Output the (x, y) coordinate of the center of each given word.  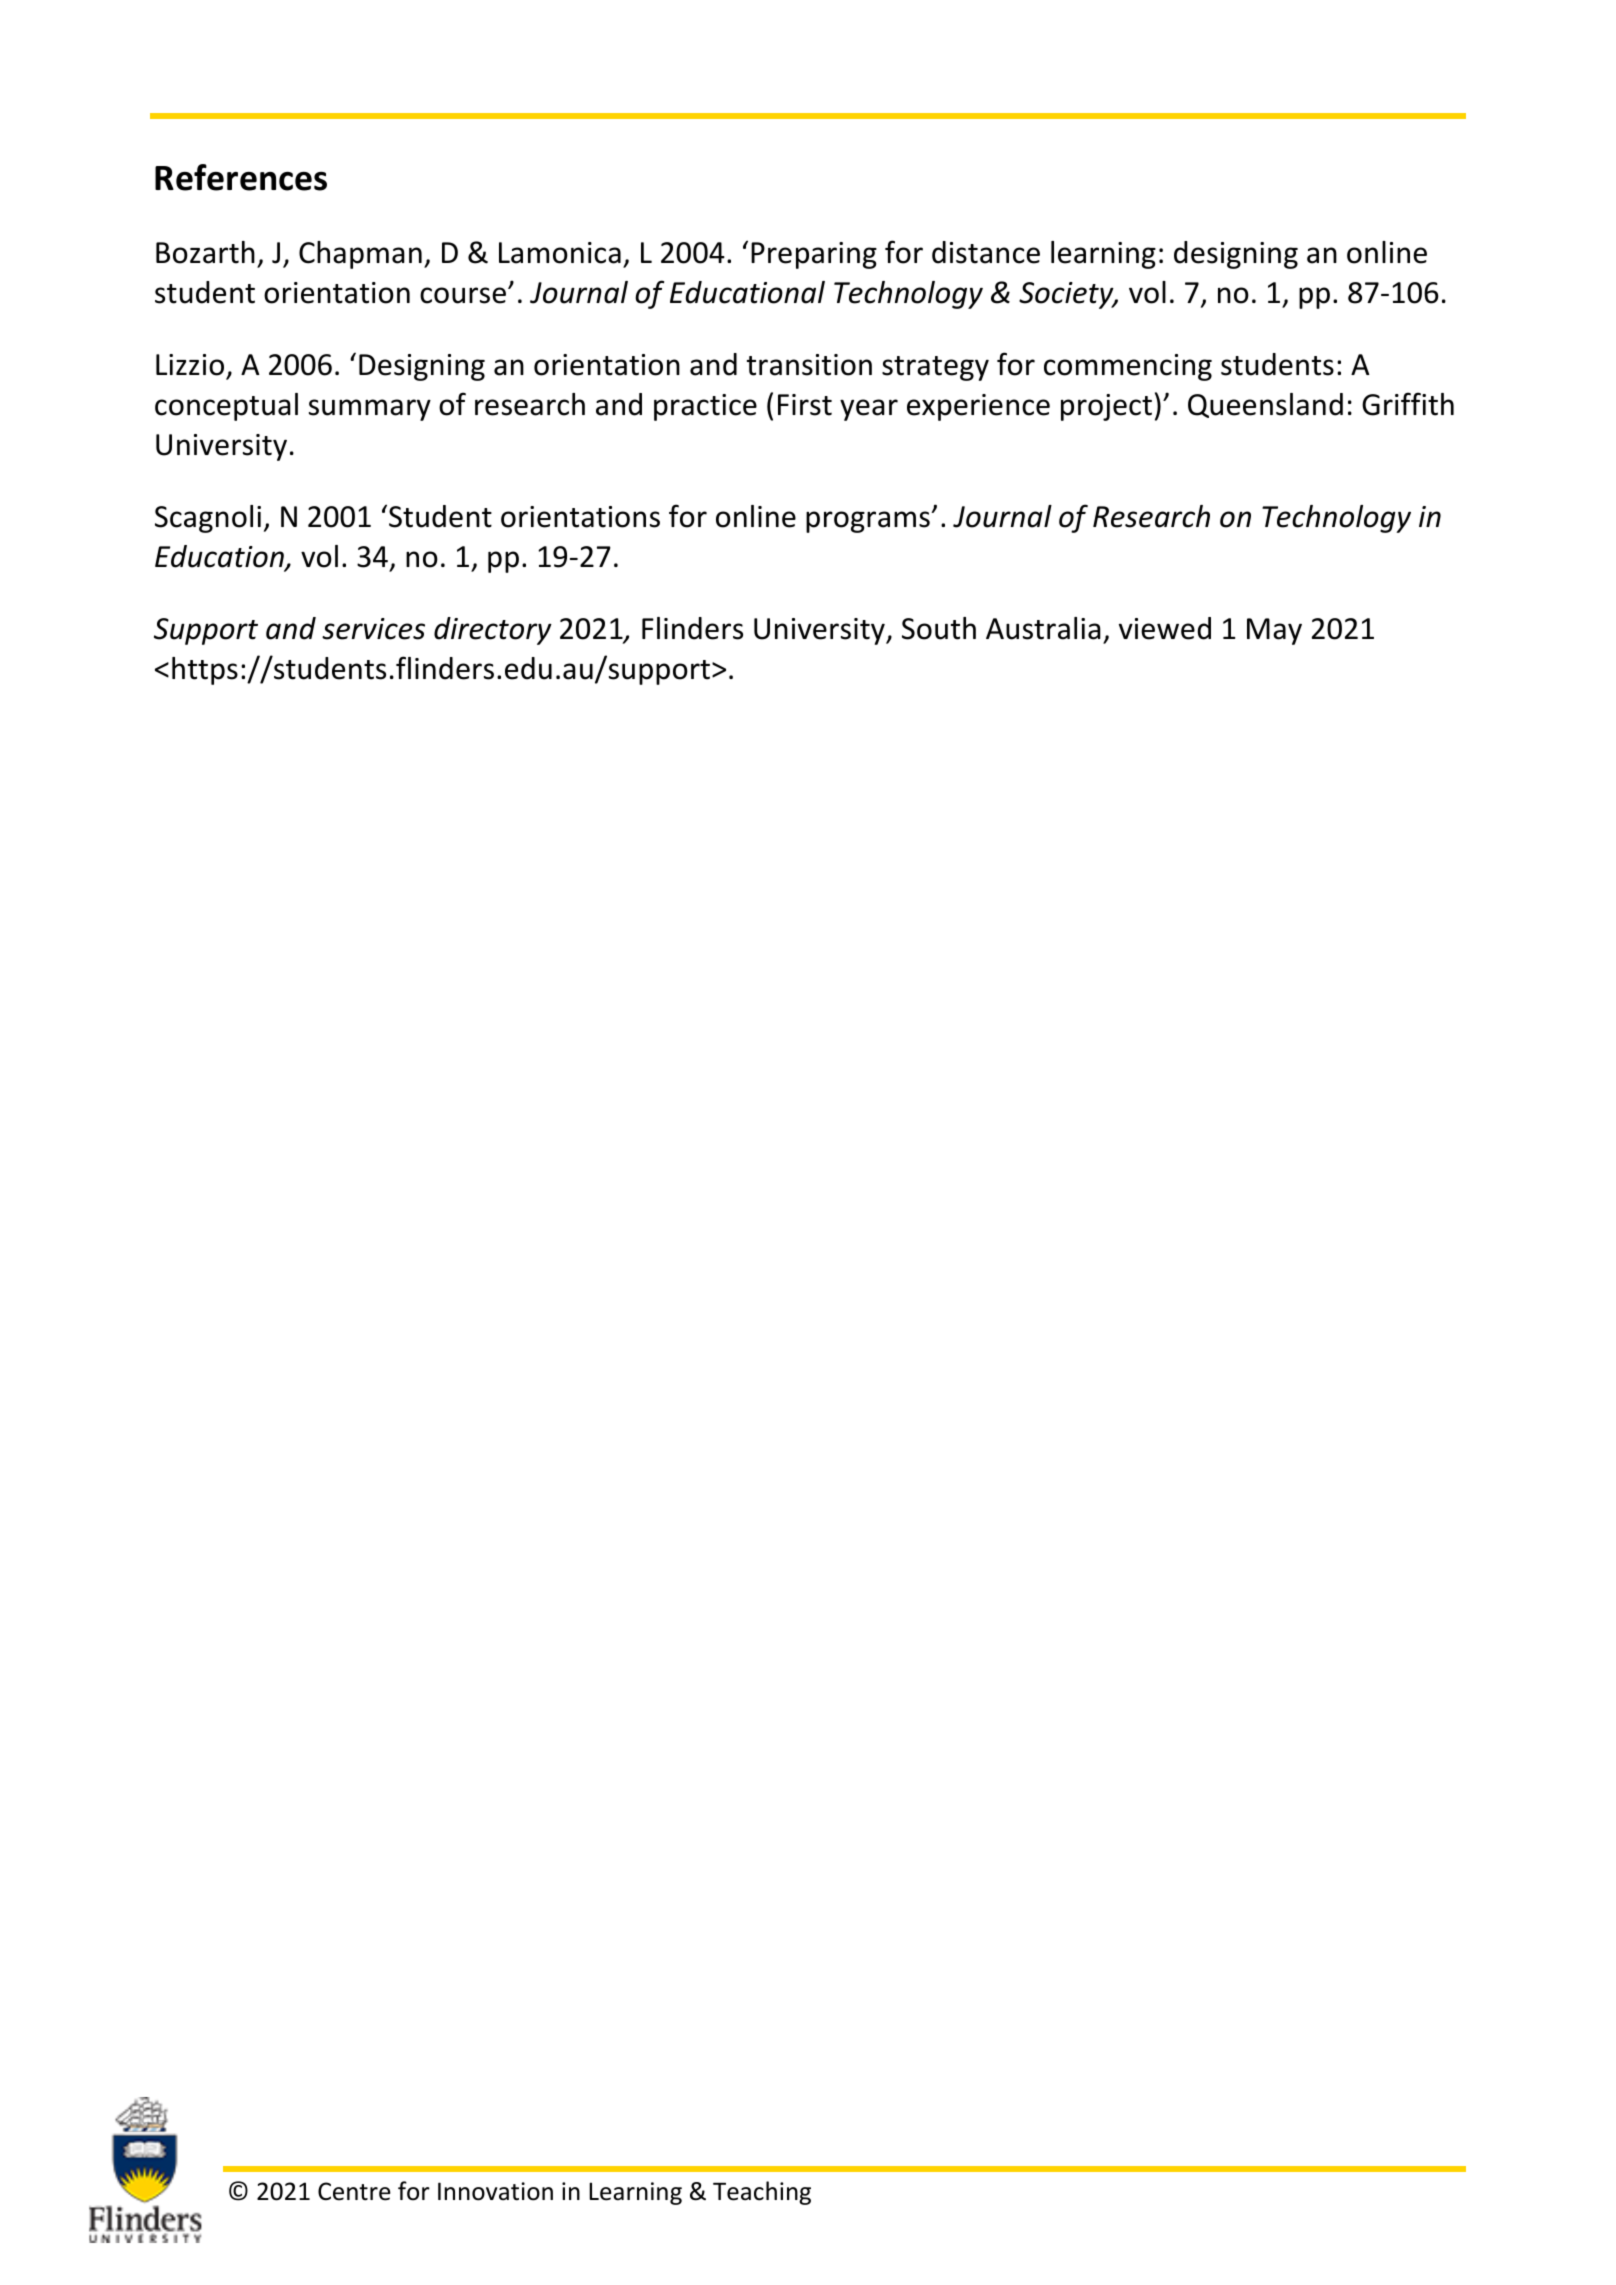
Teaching (762, 2193)
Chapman (360, 255)
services (373, 629)
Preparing (814, 255)
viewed (1165, 628)
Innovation (495, 2191)
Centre (354, 2191)
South (939, 628)
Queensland (1265, 405)
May (1274, 631)
